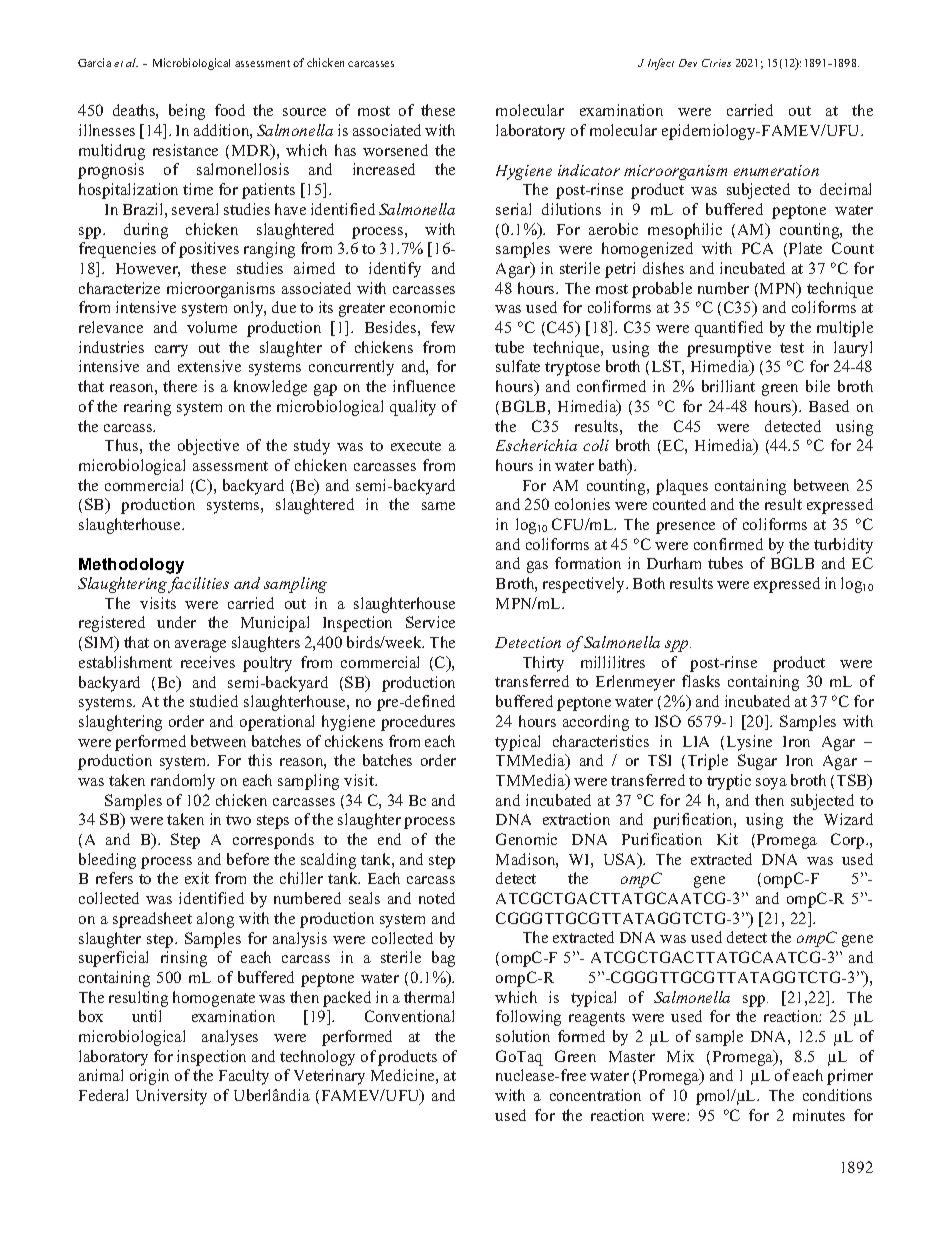  Describe the element at coordinates (198, 585) in the image. I see `facilities` at that location.
